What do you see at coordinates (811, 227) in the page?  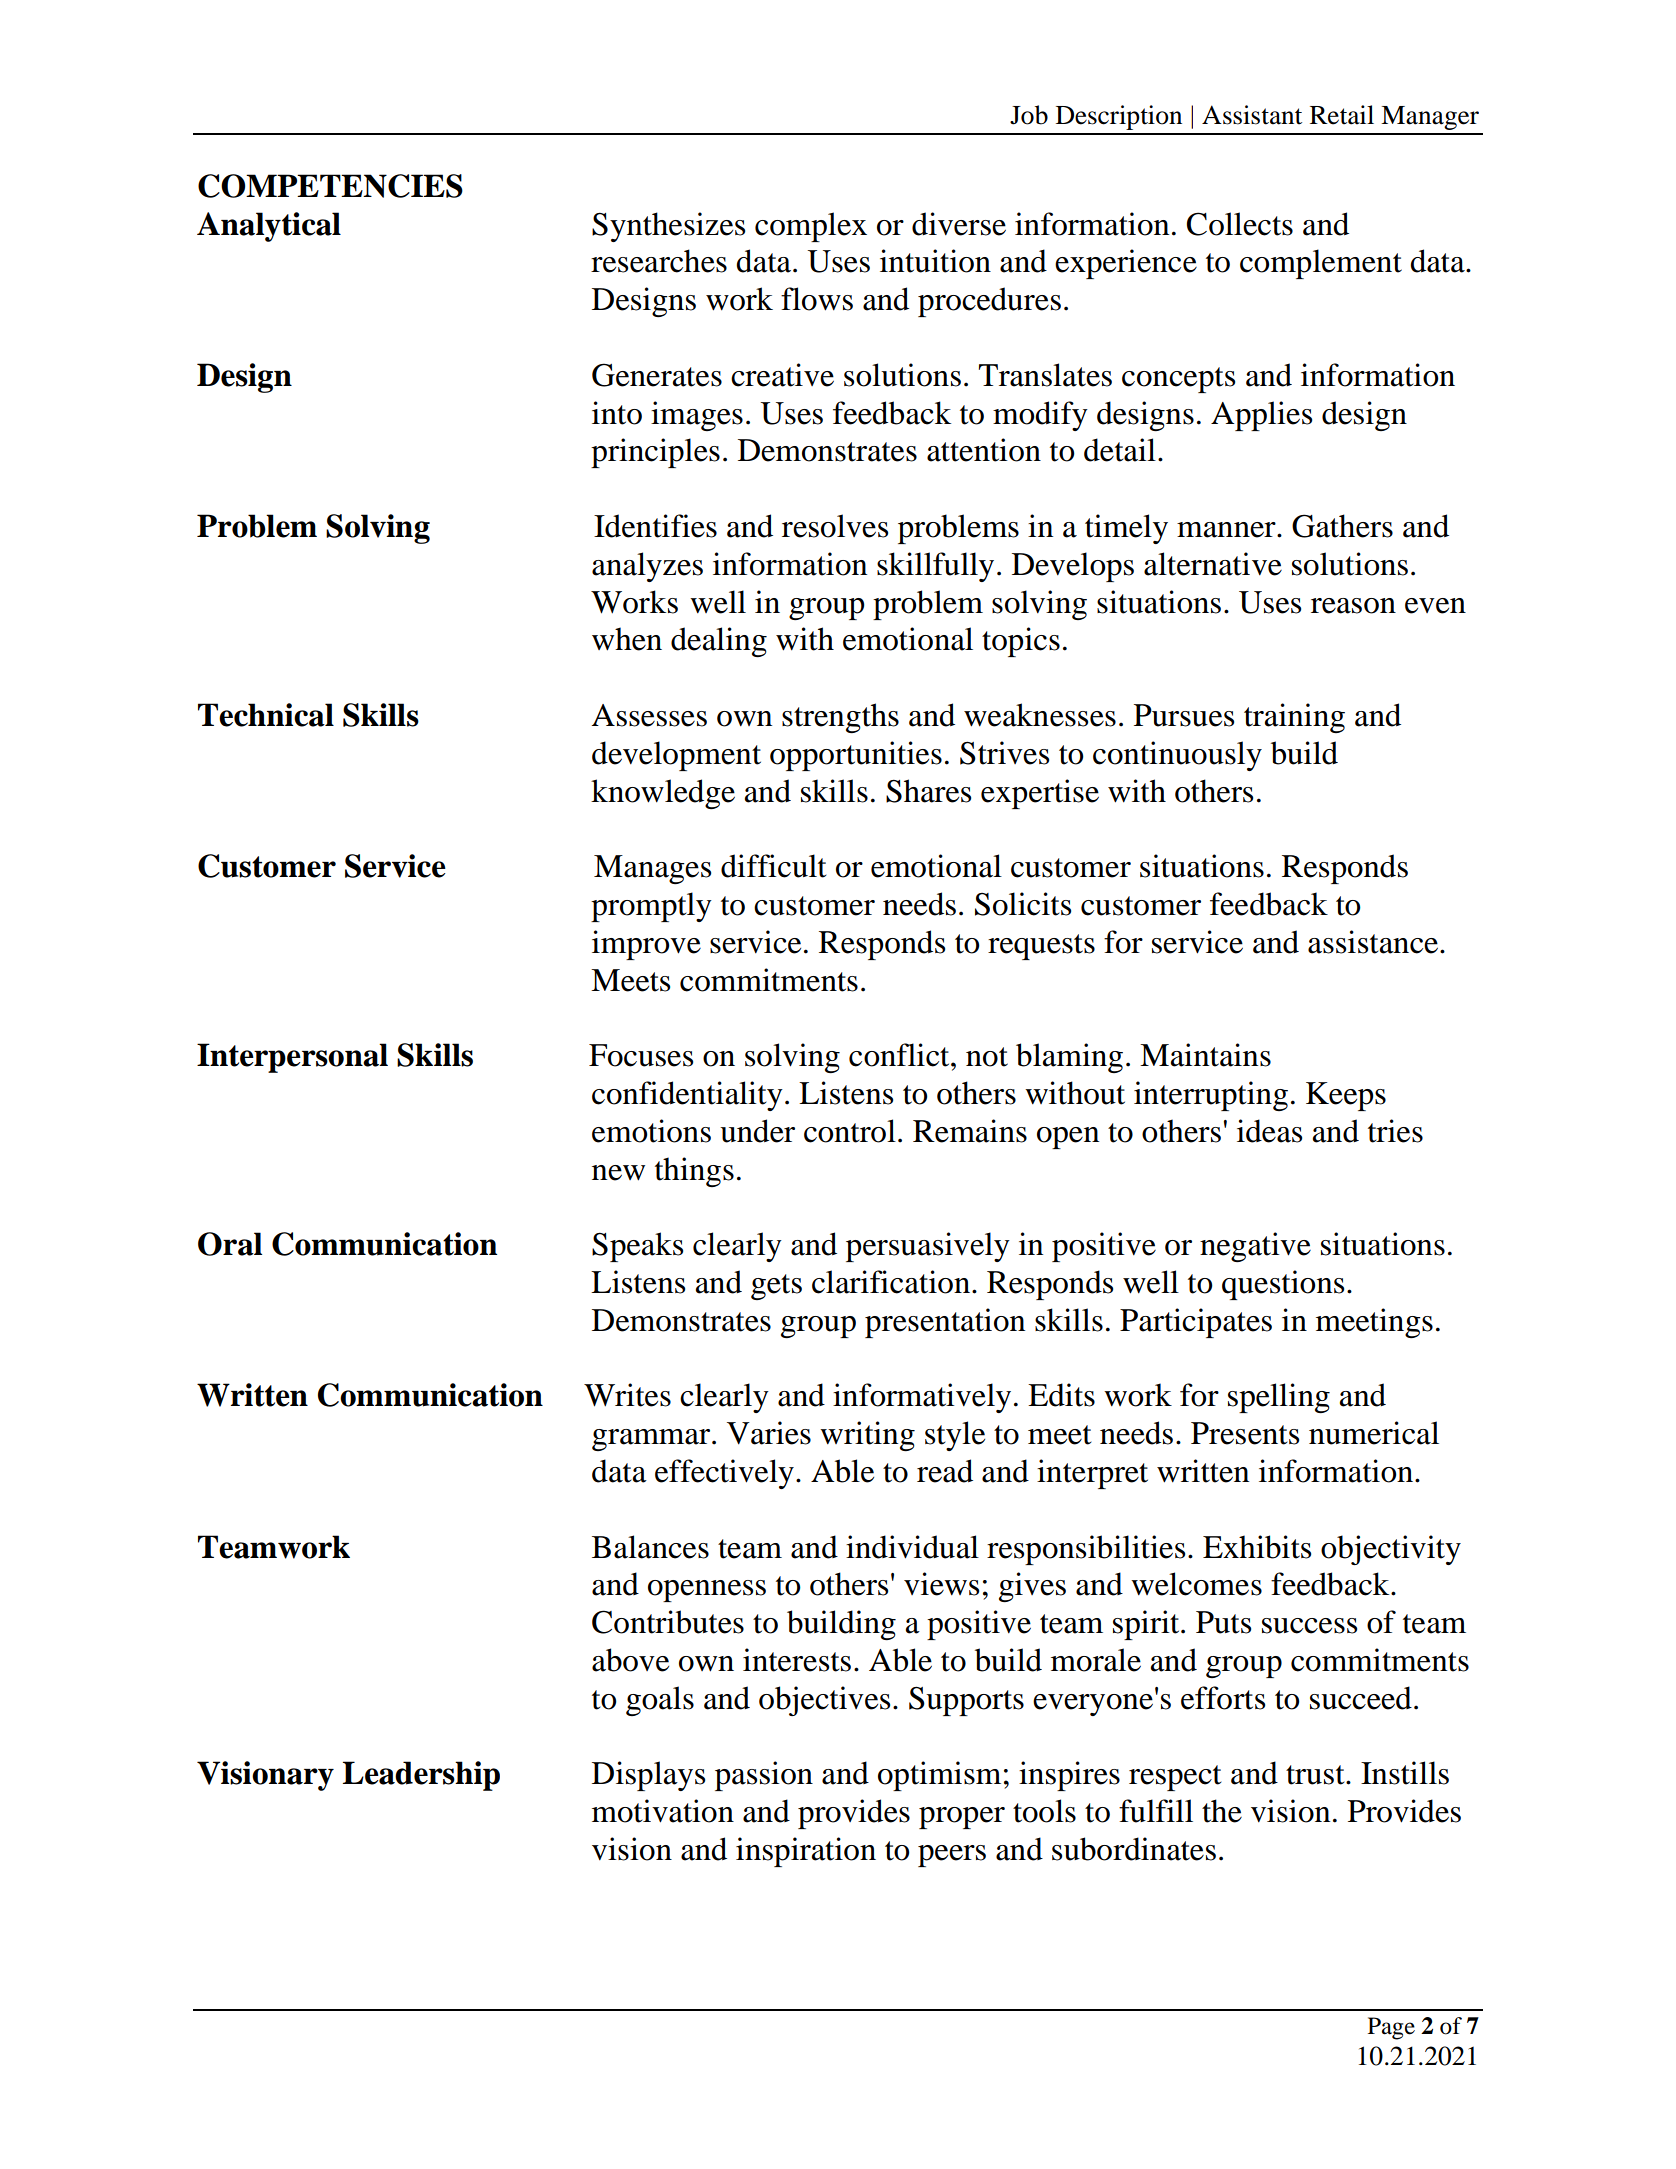 I see `complex` at bounding box center [811, 227].
